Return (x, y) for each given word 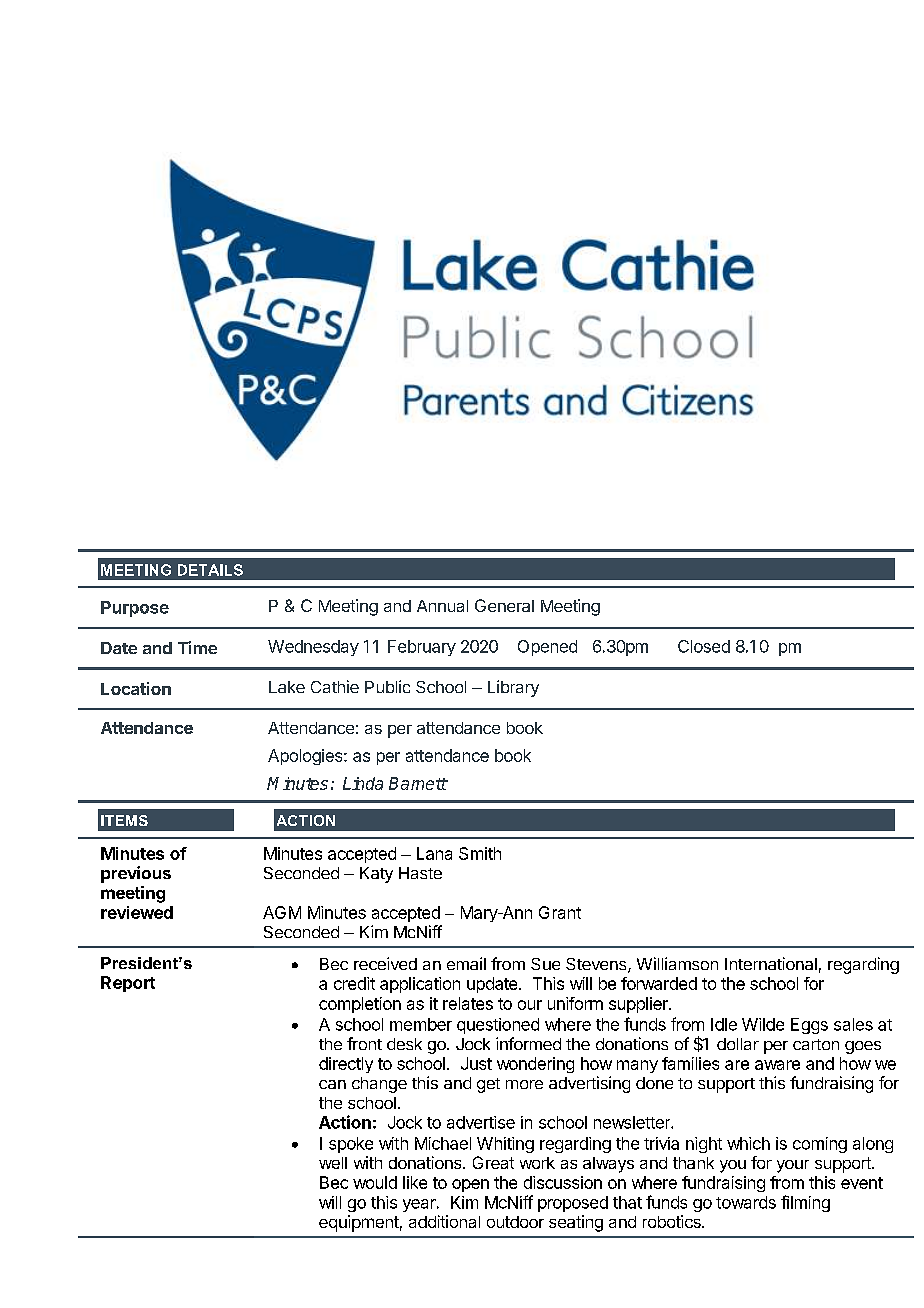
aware (777, 1065)
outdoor (515, 1222)
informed (528, 1043)
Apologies (306, 757)
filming (805, 1203)
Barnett (418, 783)
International (771, 963)
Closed (704, 646)
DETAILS (210, 570)
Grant (560, 912)
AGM (282, 912)
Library (513, 688)
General (504, 605)
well (333, 1163)
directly (346, 1065)
